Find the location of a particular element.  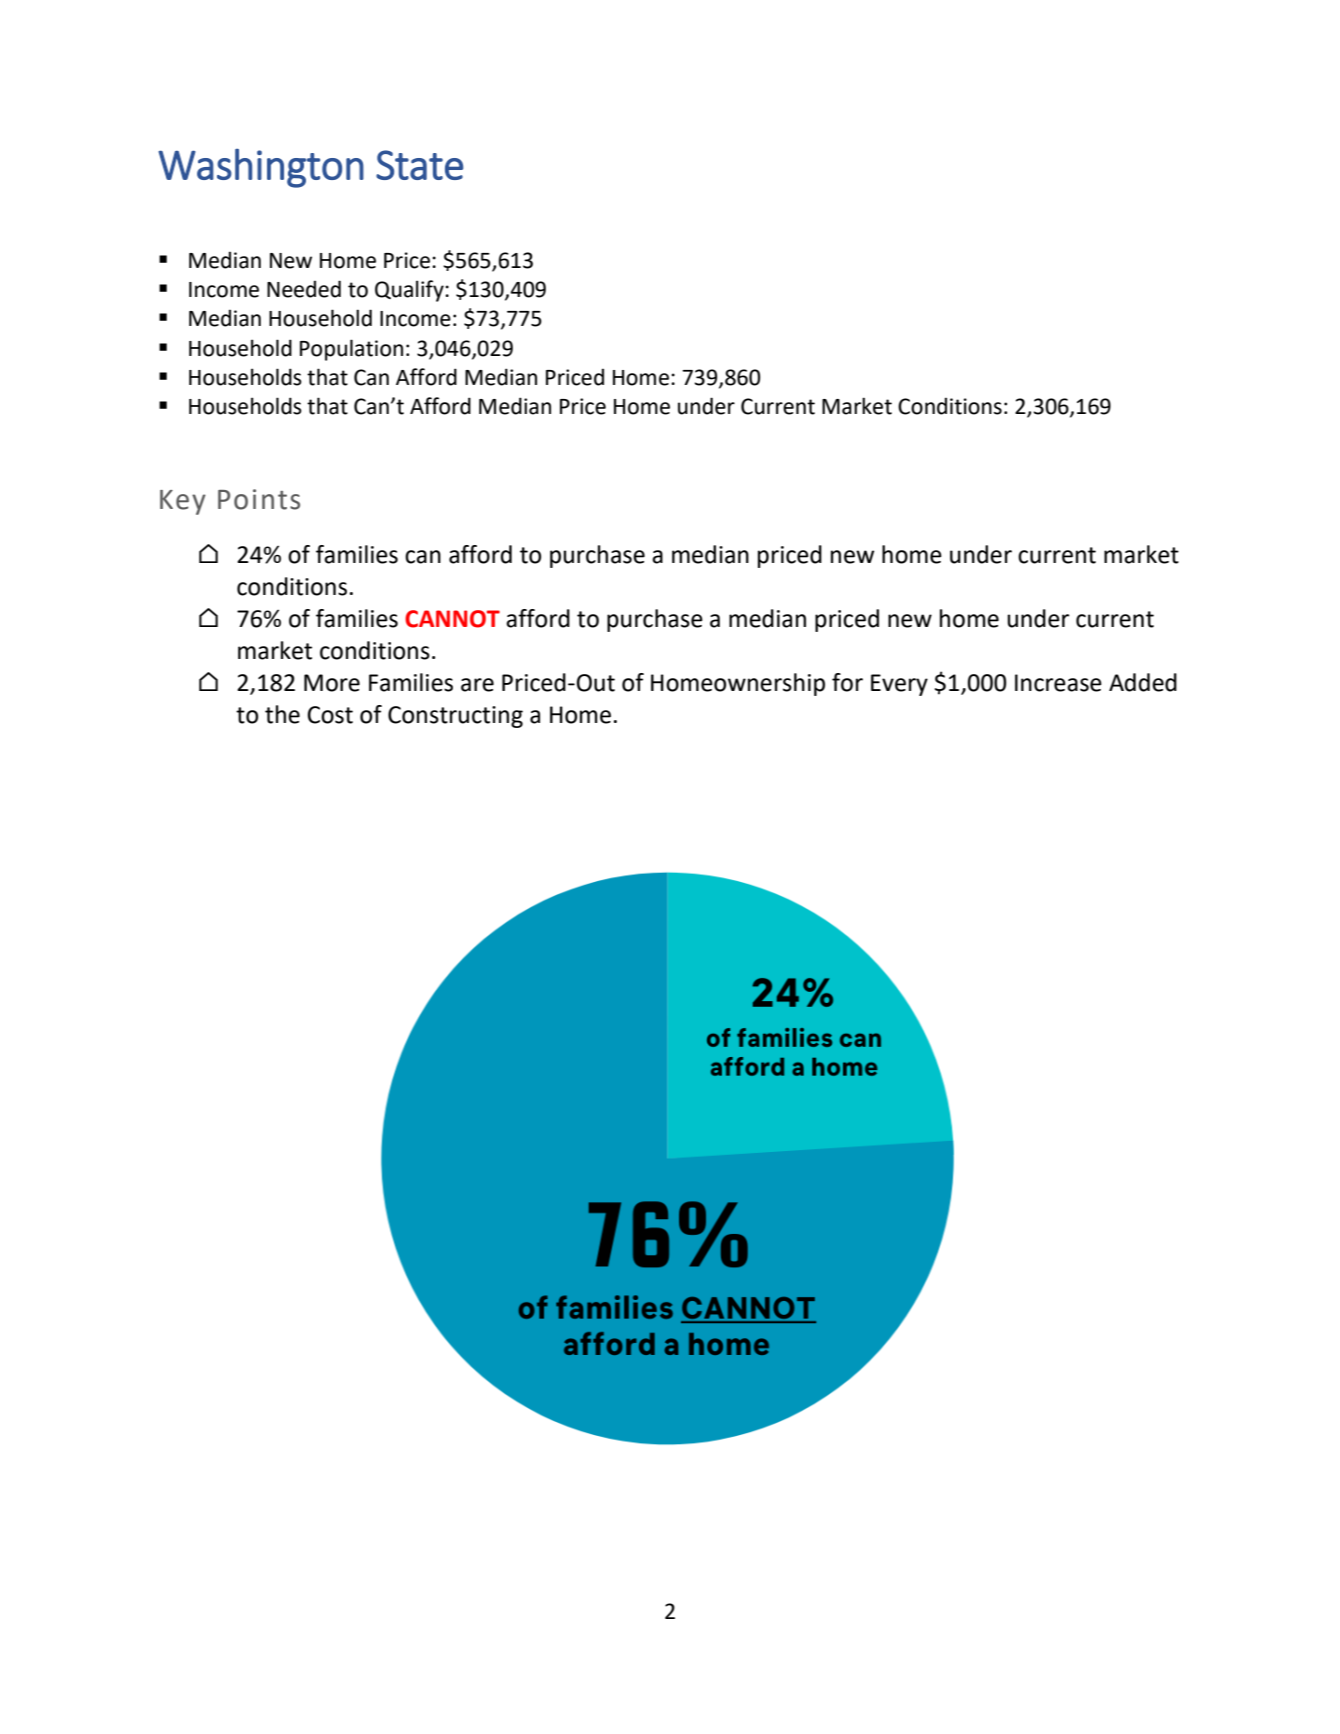

Every is located at coordinates (899, 685).
